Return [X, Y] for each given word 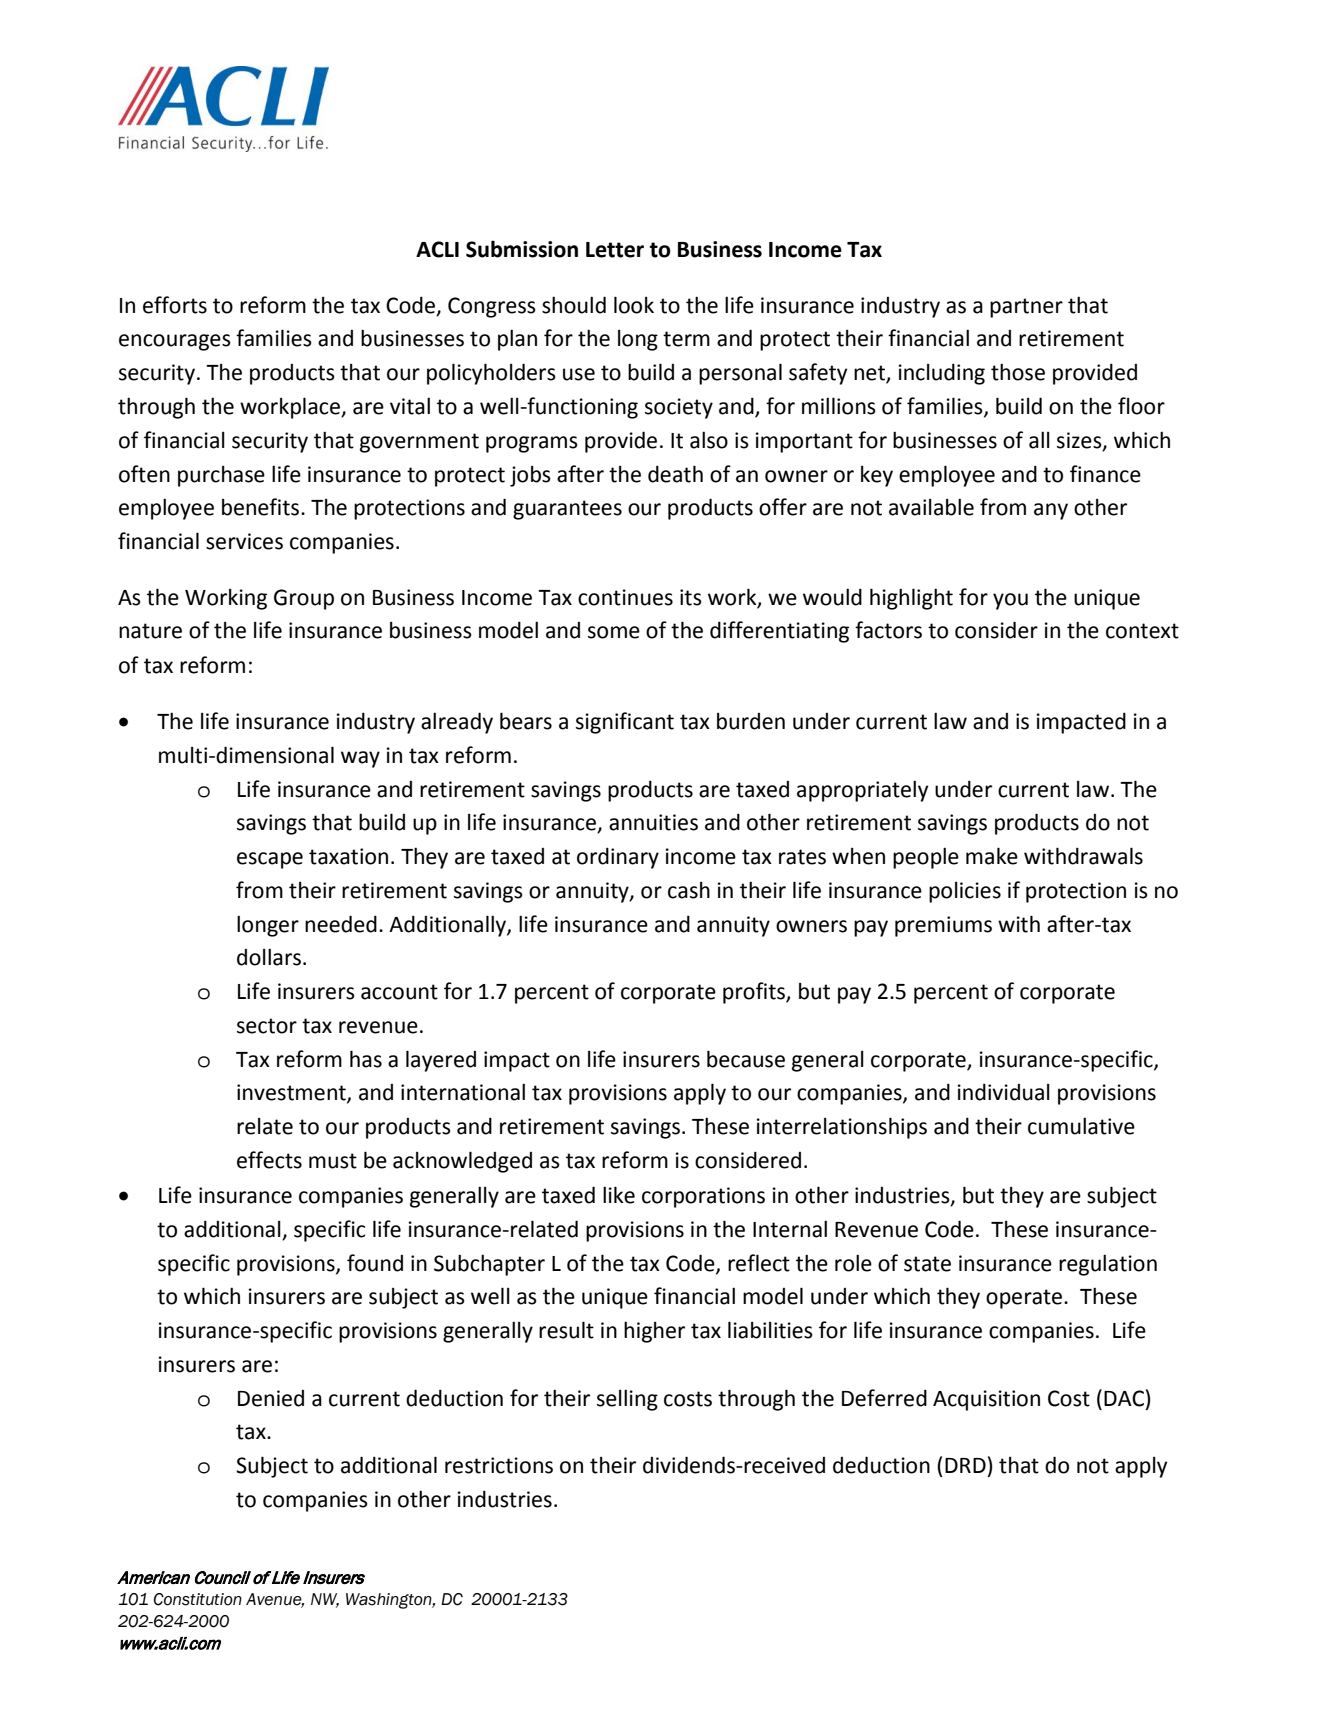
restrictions [499, 1465]
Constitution [198, 1599]
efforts [175, 305]
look [634, 305]
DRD [965, 1465]
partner [1026, 308]
